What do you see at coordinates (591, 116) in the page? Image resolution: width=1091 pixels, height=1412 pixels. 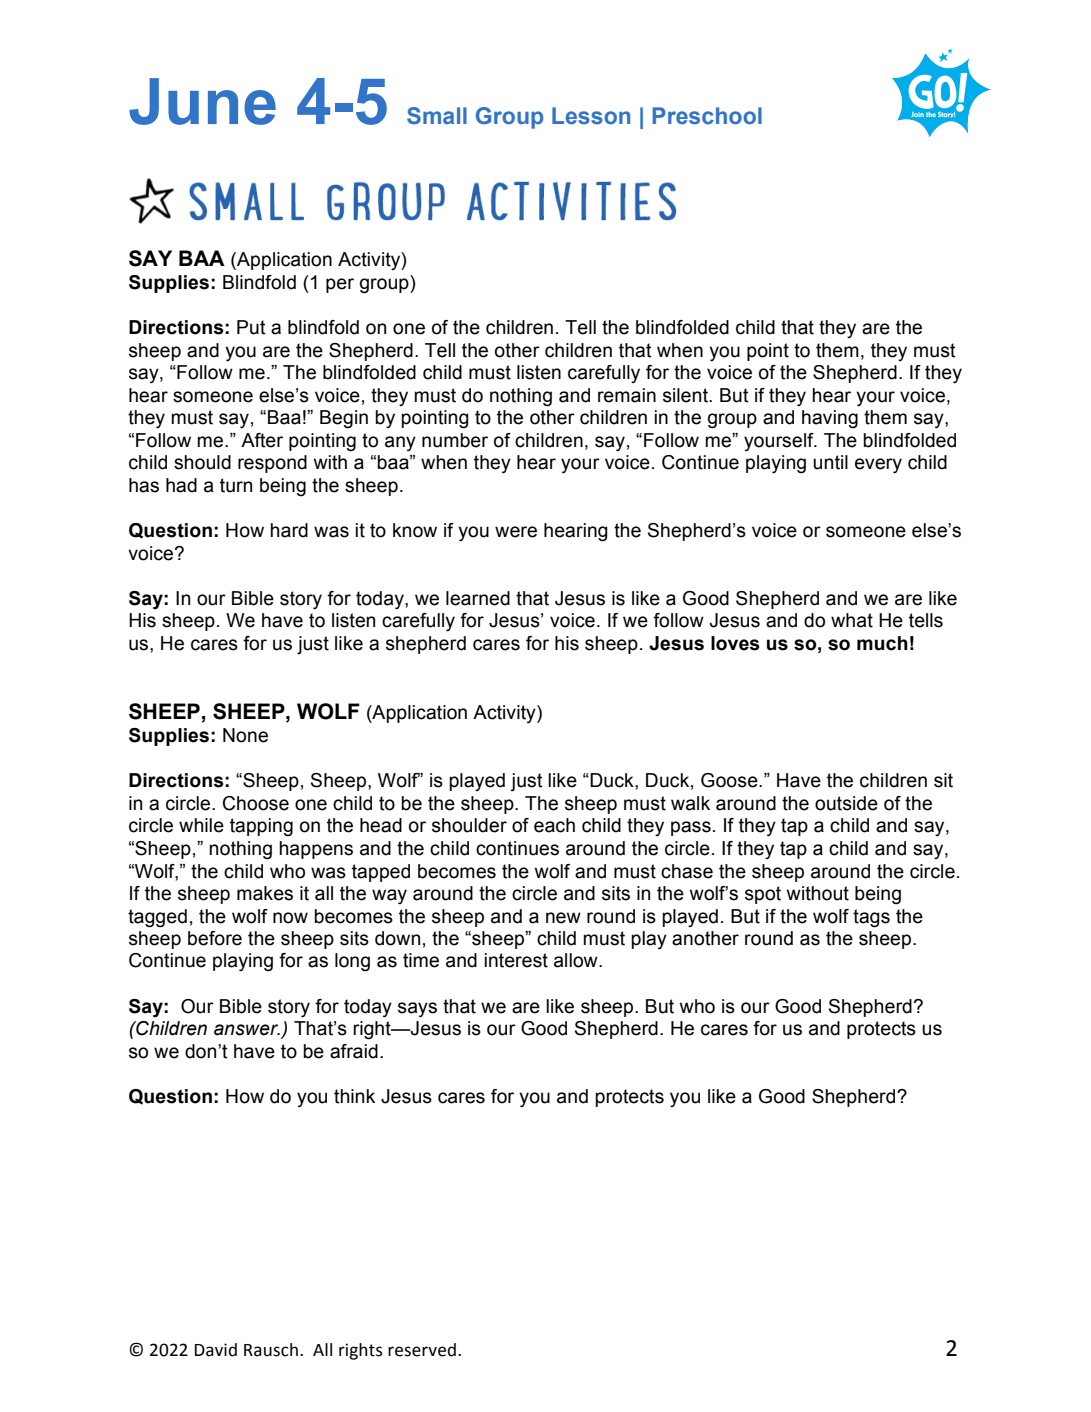 I see `Lesson` at bounding box center [591, 116].
